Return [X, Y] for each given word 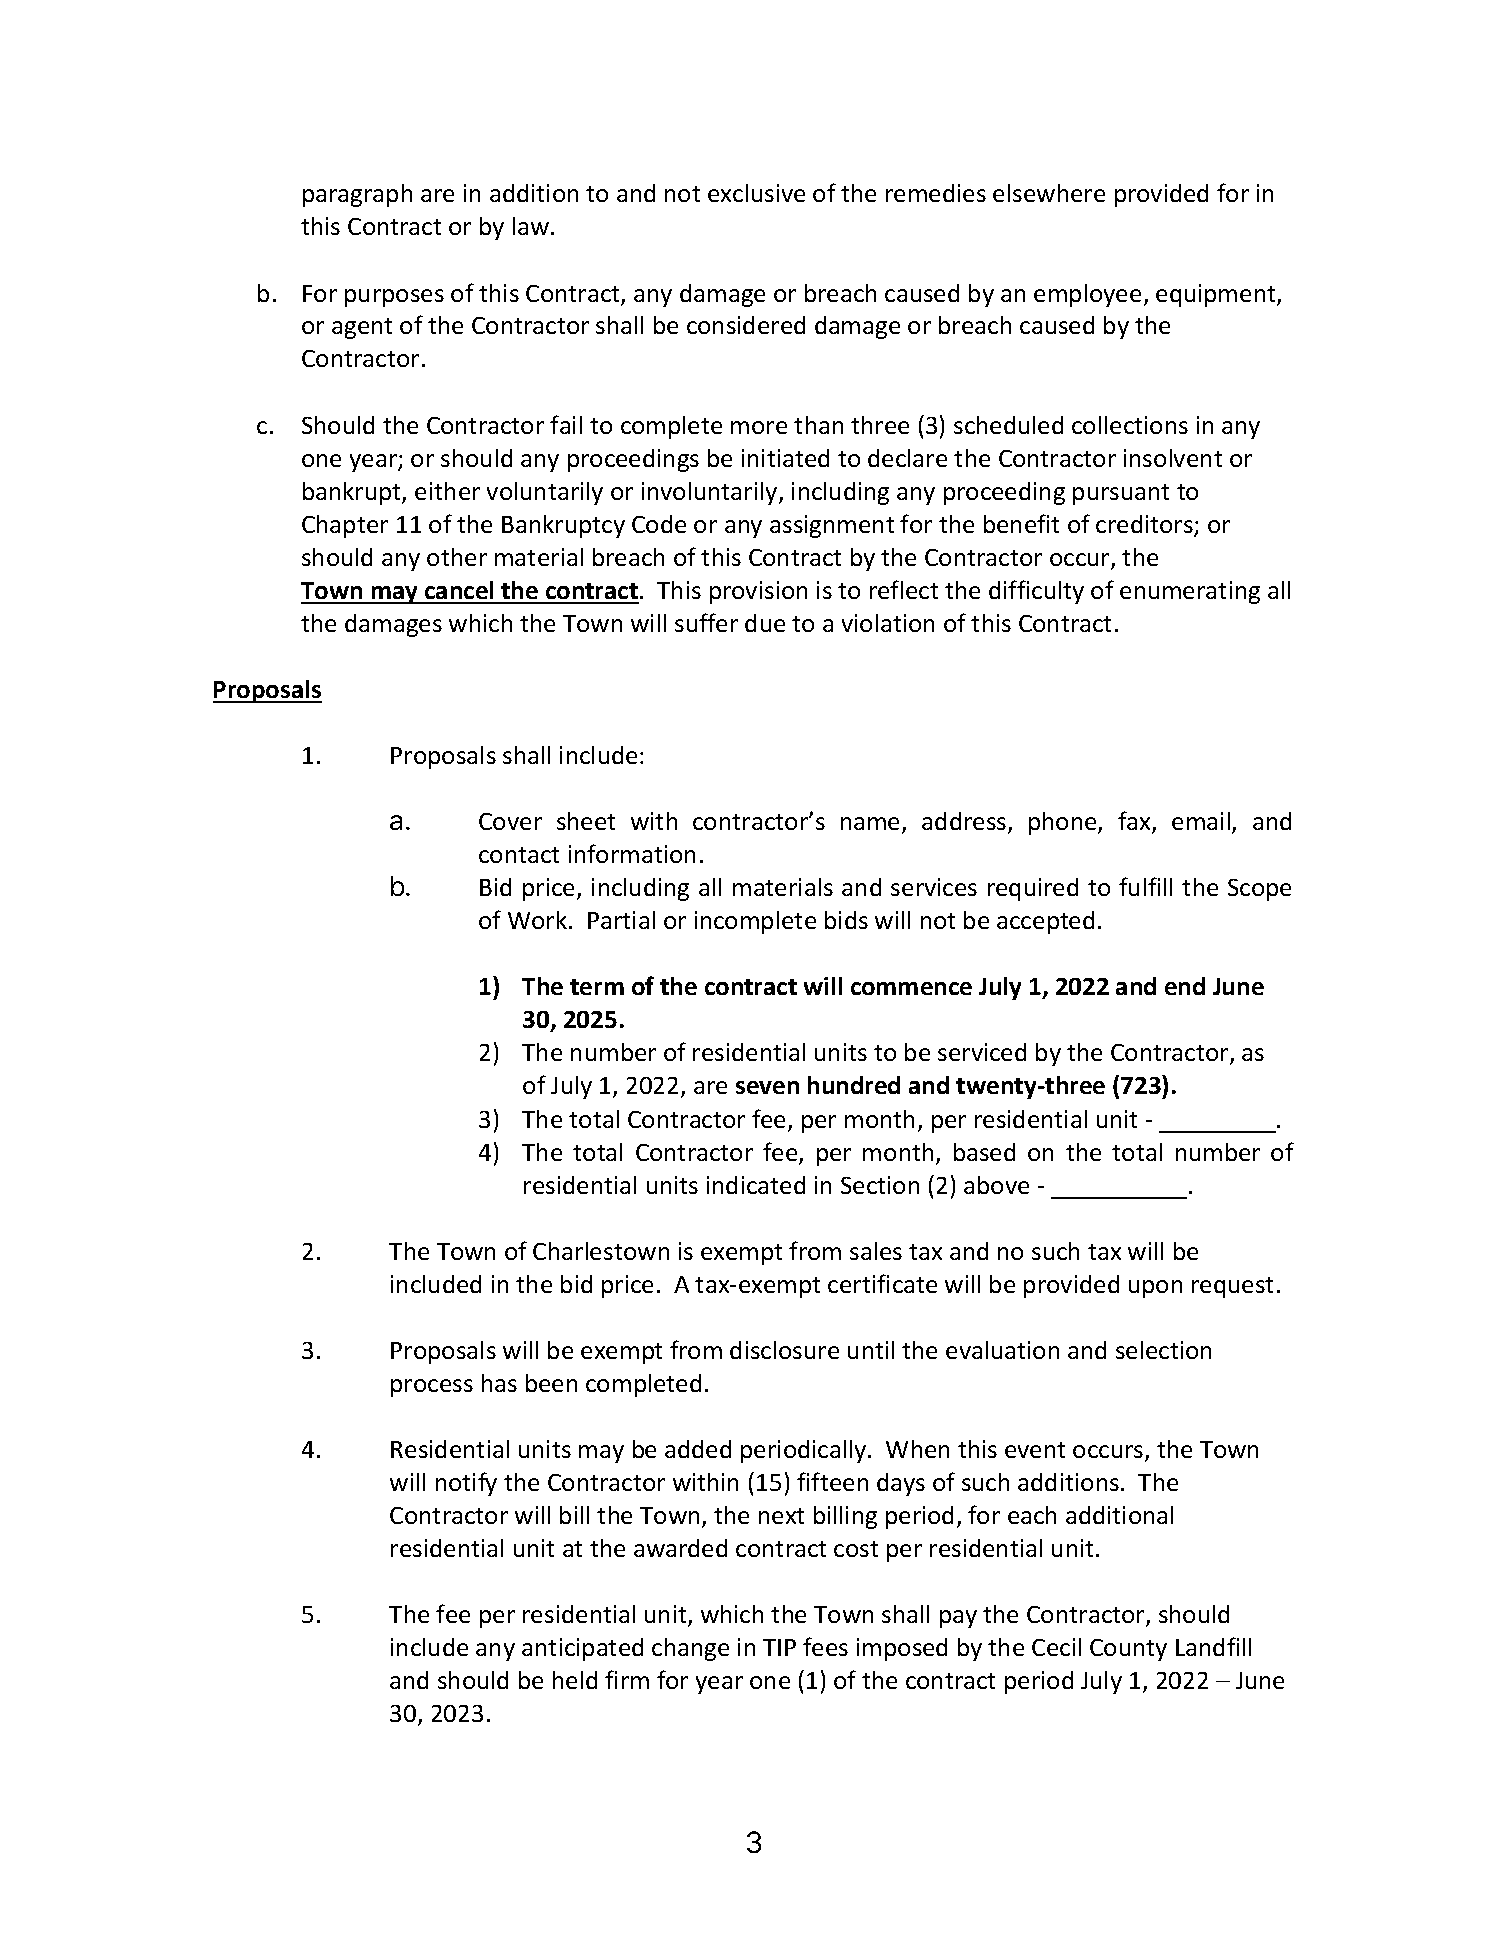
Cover [510, 821]
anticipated [582, 1649]
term [597, 987]
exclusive [756, 193]
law [531, 226]
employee [1087, 295]
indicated [756, 1185]
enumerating [1190, 592]
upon [1155, 1289]
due [765, 623]
